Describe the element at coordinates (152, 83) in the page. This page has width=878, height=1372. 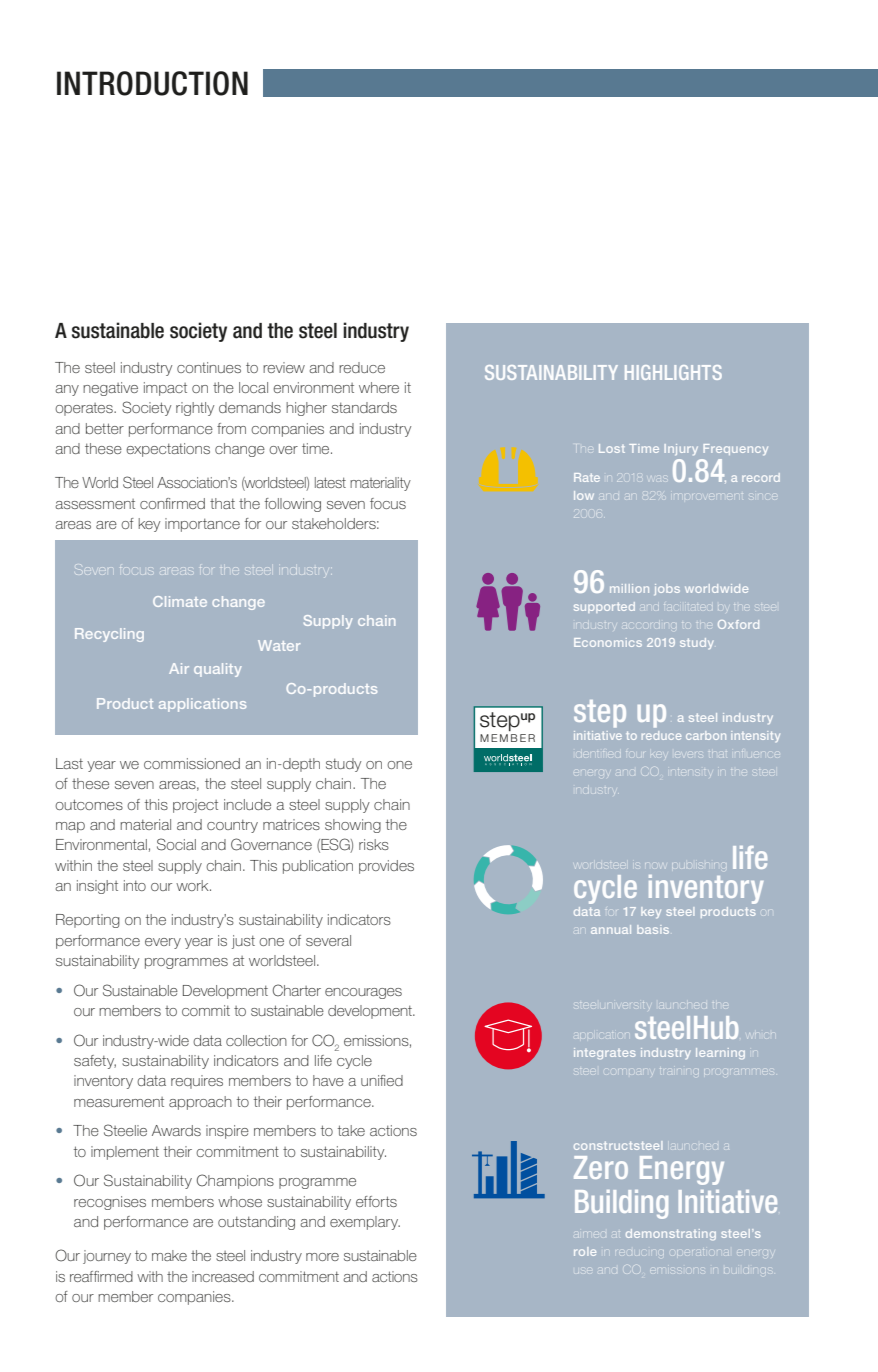
I see `INTRODUCTION` at that location.
